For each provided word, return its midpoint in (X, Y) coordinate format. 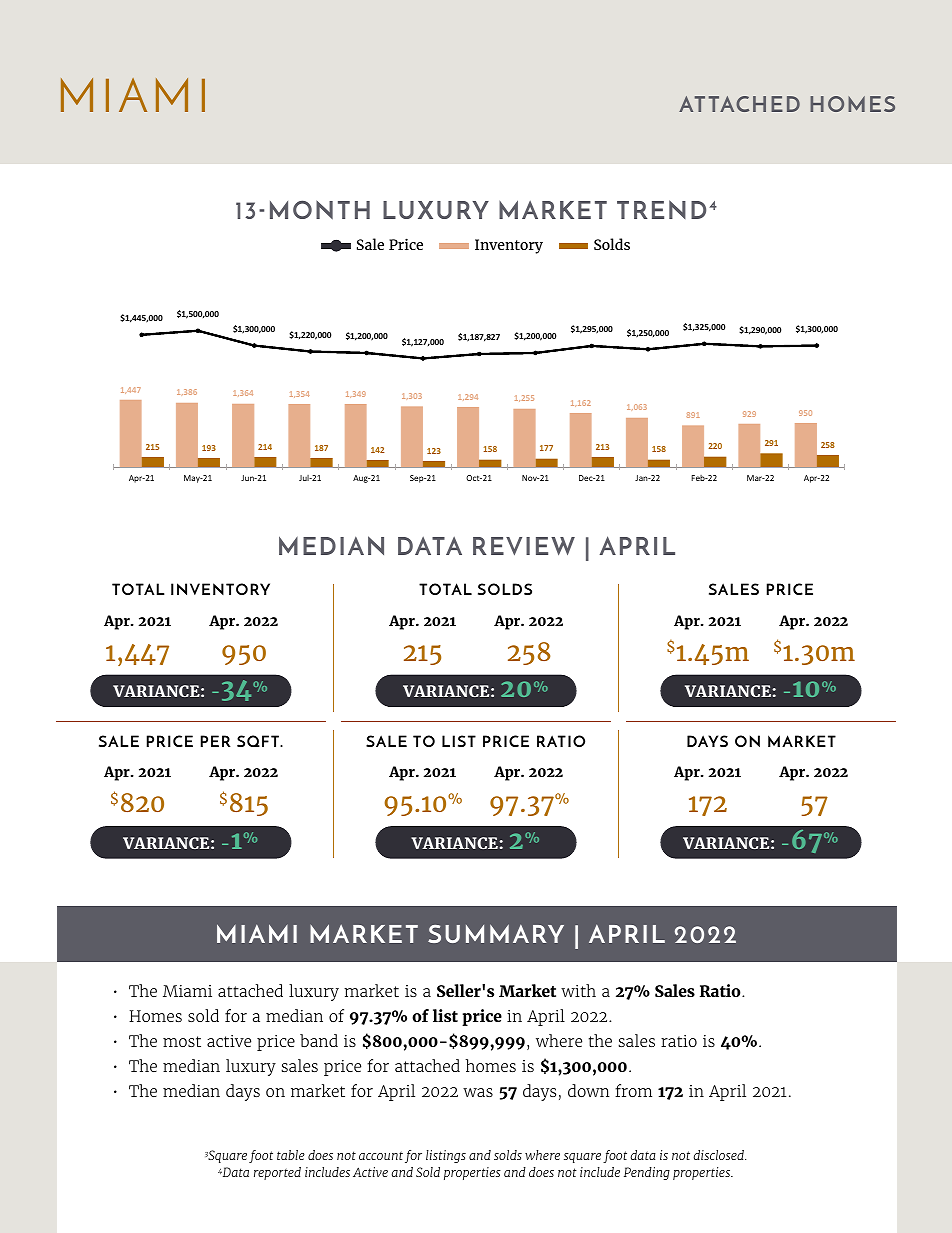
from (633, 1090)
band (319, 1040)
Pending (647, 1173)
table (291, 1155)
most (182, 1041)
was (478, 1092)
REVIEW (524, 546)
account (381, 1155)
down (589, 1090)
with (578, 990)
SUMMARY (496, 933)
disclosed (719, 1155)
